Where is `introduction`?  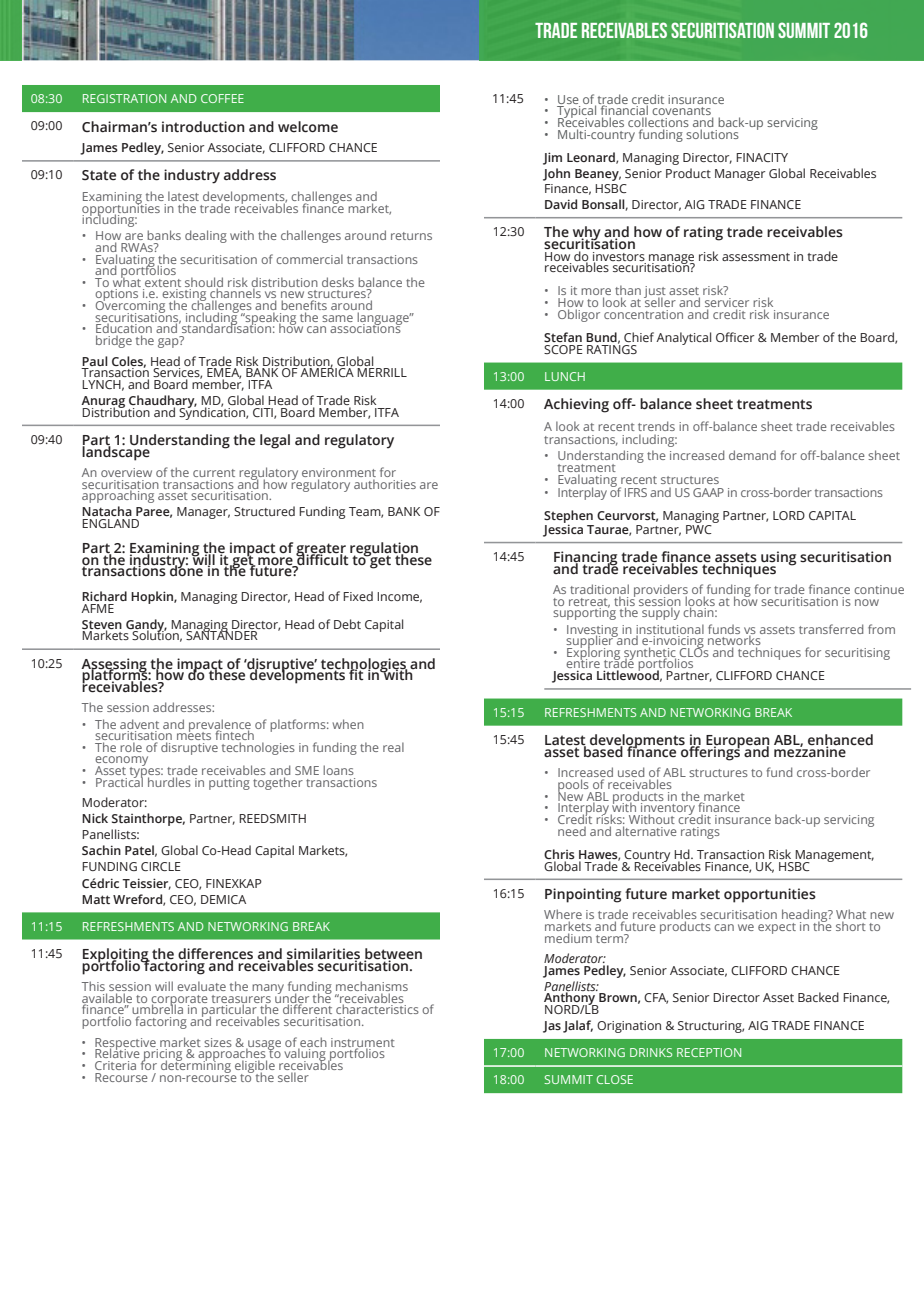
introduction is located at coordinates (203, 127).
